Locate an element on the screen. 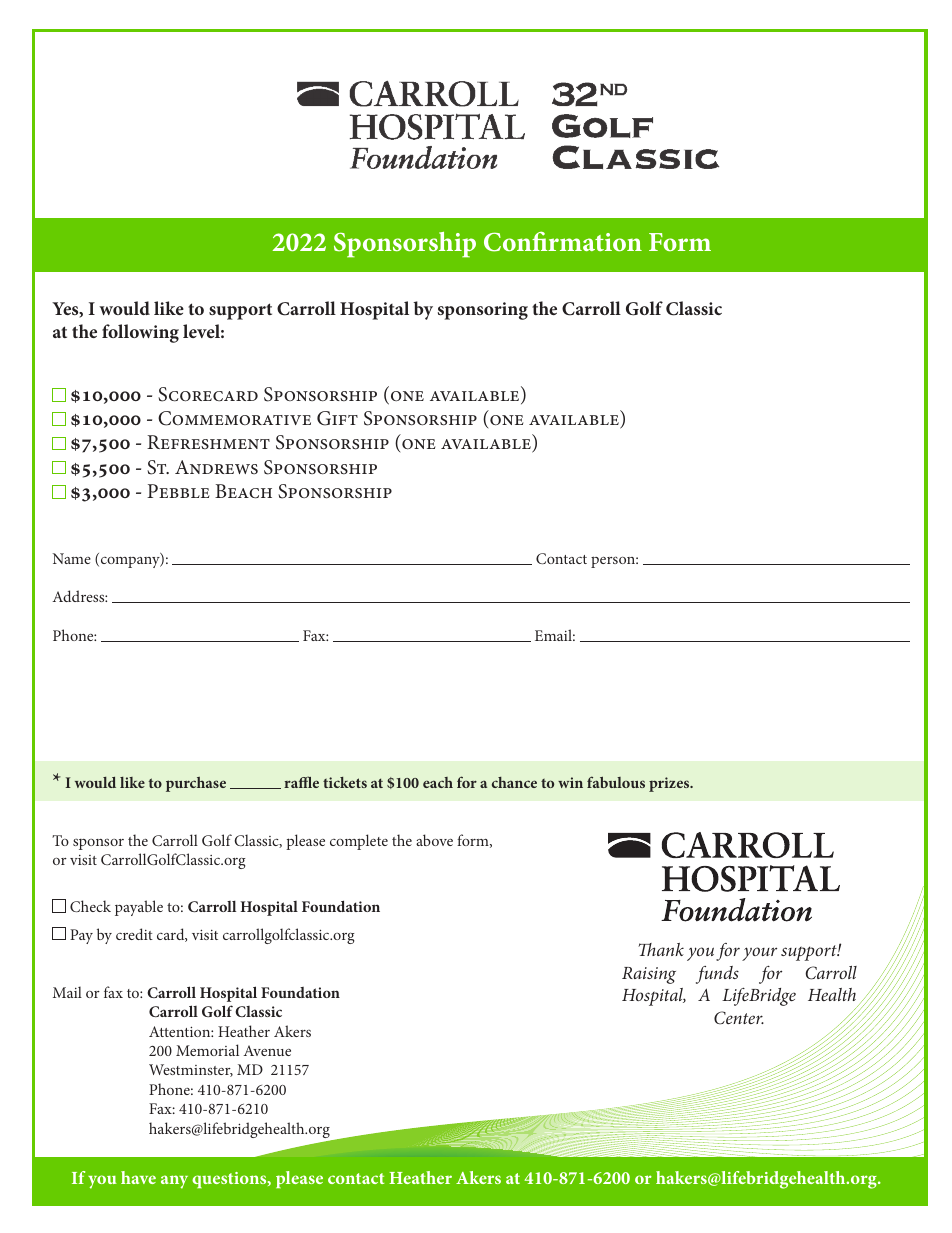 This screenshot has width=952, height=1233. have is located at coordinates (138, 1177).
